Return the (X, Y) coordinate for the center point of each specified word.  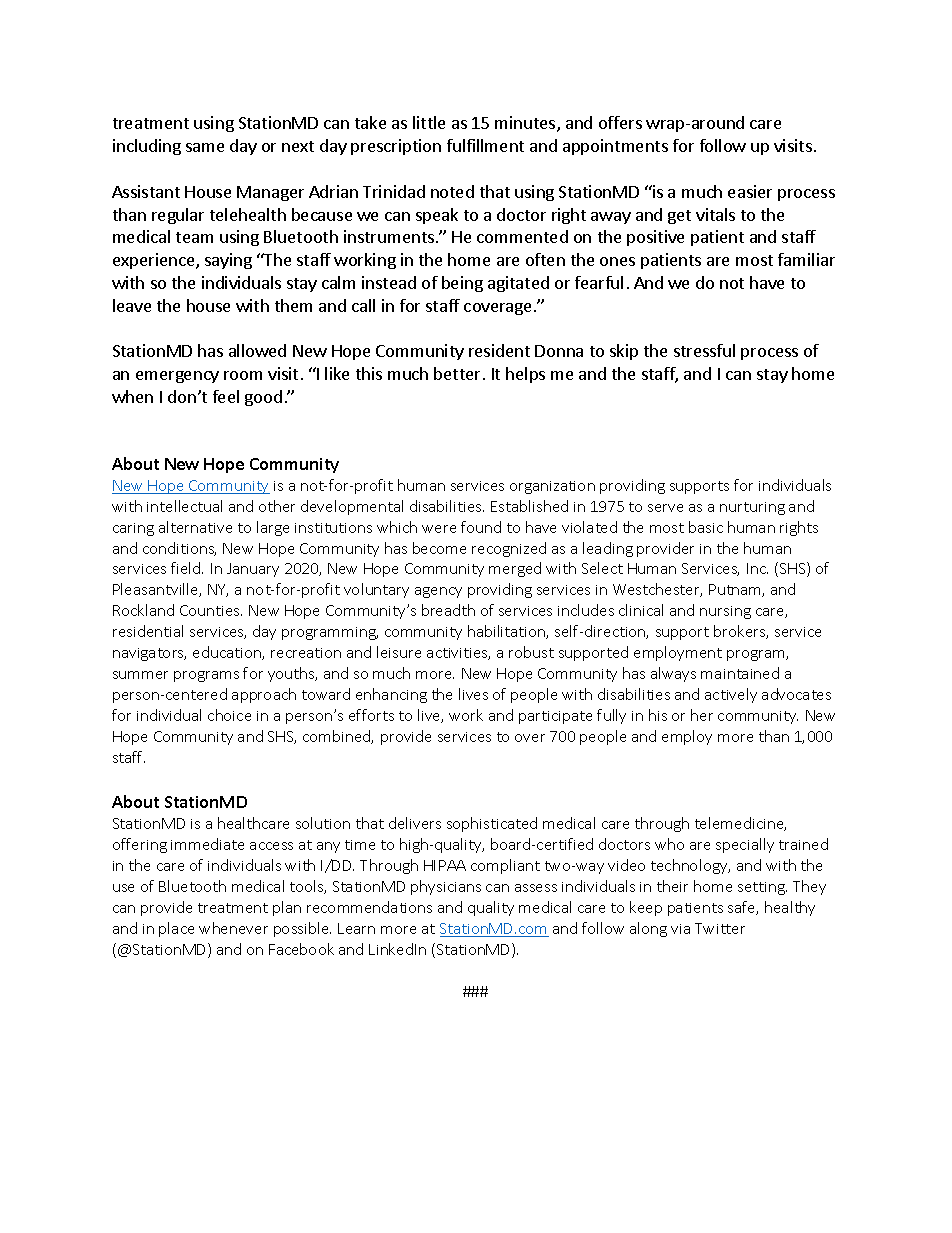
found (481, 527)
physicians (446, 887)
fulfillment (485, 145)
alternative (195, 527)
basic (706, 527)
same (205, 147)
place (176, 929)
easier (750, 191)
